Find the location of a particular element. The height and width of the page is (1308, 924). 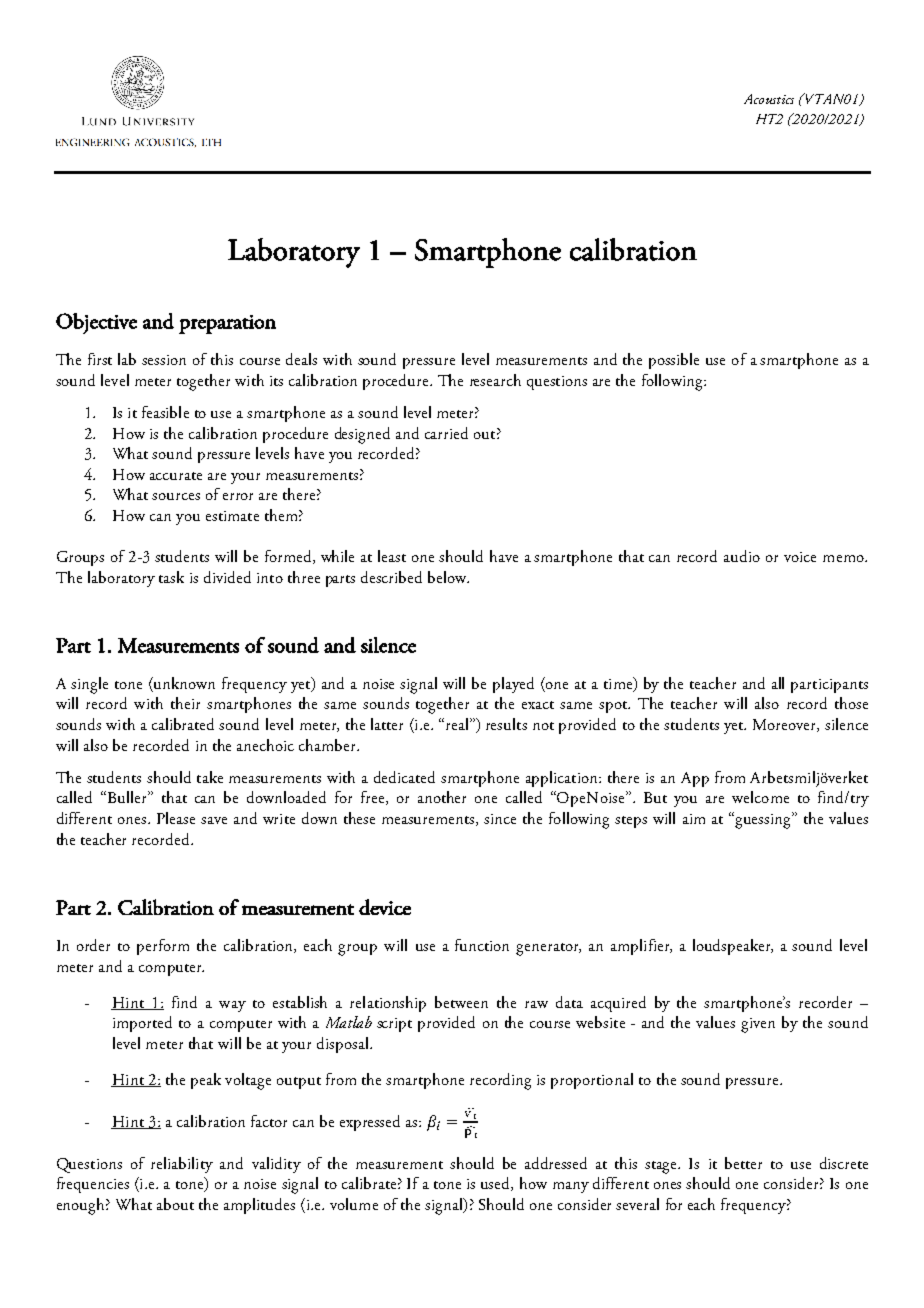

addressed is located at coordinates (556, 1163).
